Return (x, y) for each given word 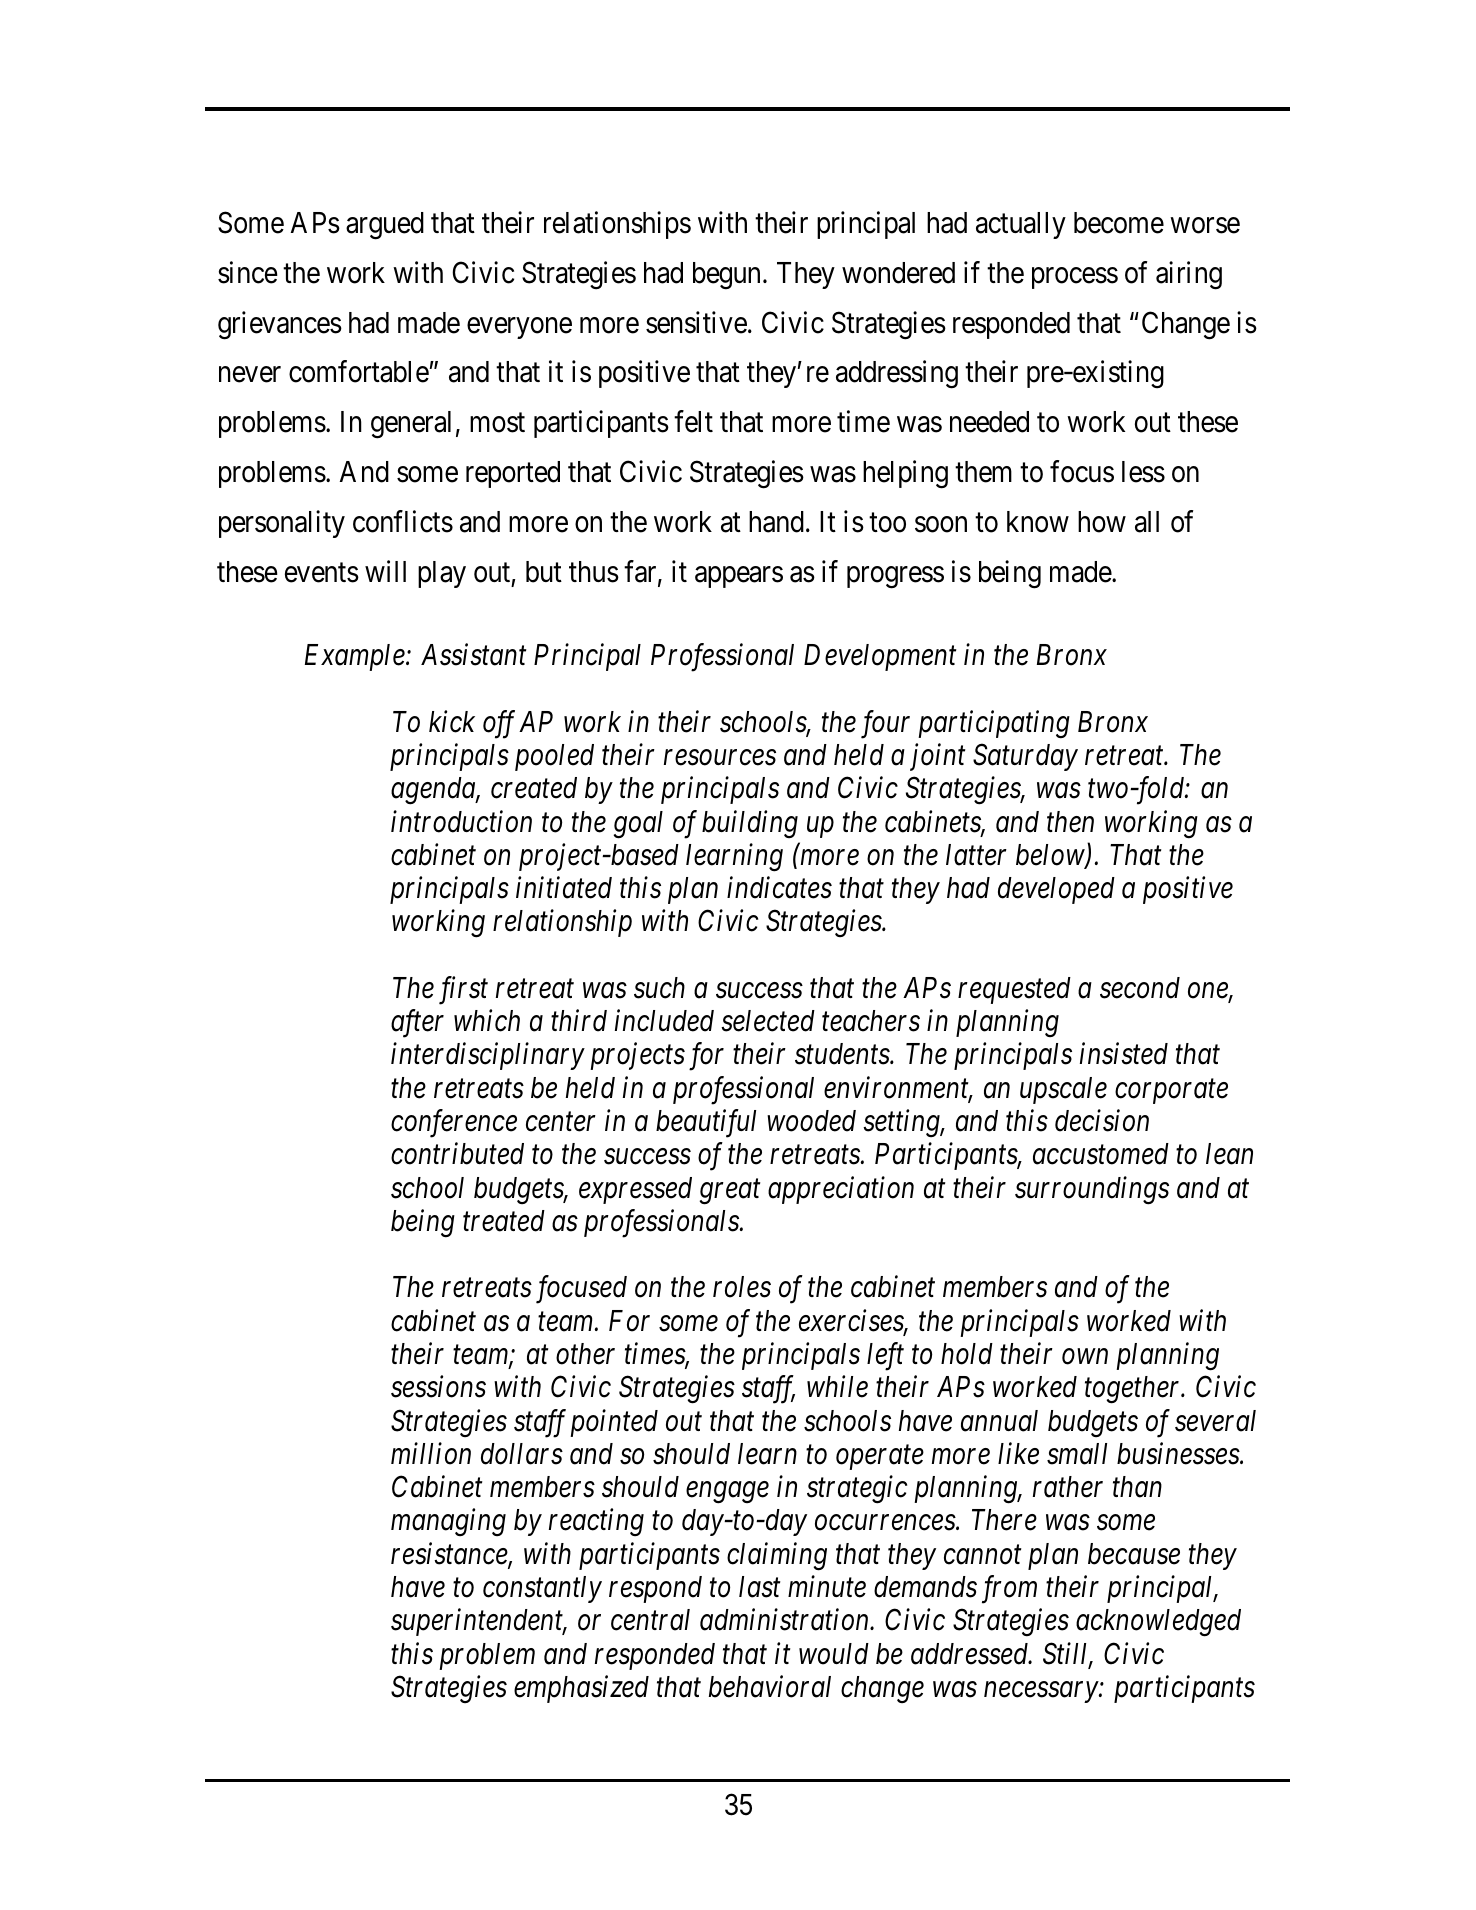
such (659, 988)
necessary (1042, 1692)
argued (385, 226)
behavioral (770, 1686)
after (417, 1024)
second (1140, 988)
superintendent (478, 1622)
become (1119, 223)
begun (726, 276)
